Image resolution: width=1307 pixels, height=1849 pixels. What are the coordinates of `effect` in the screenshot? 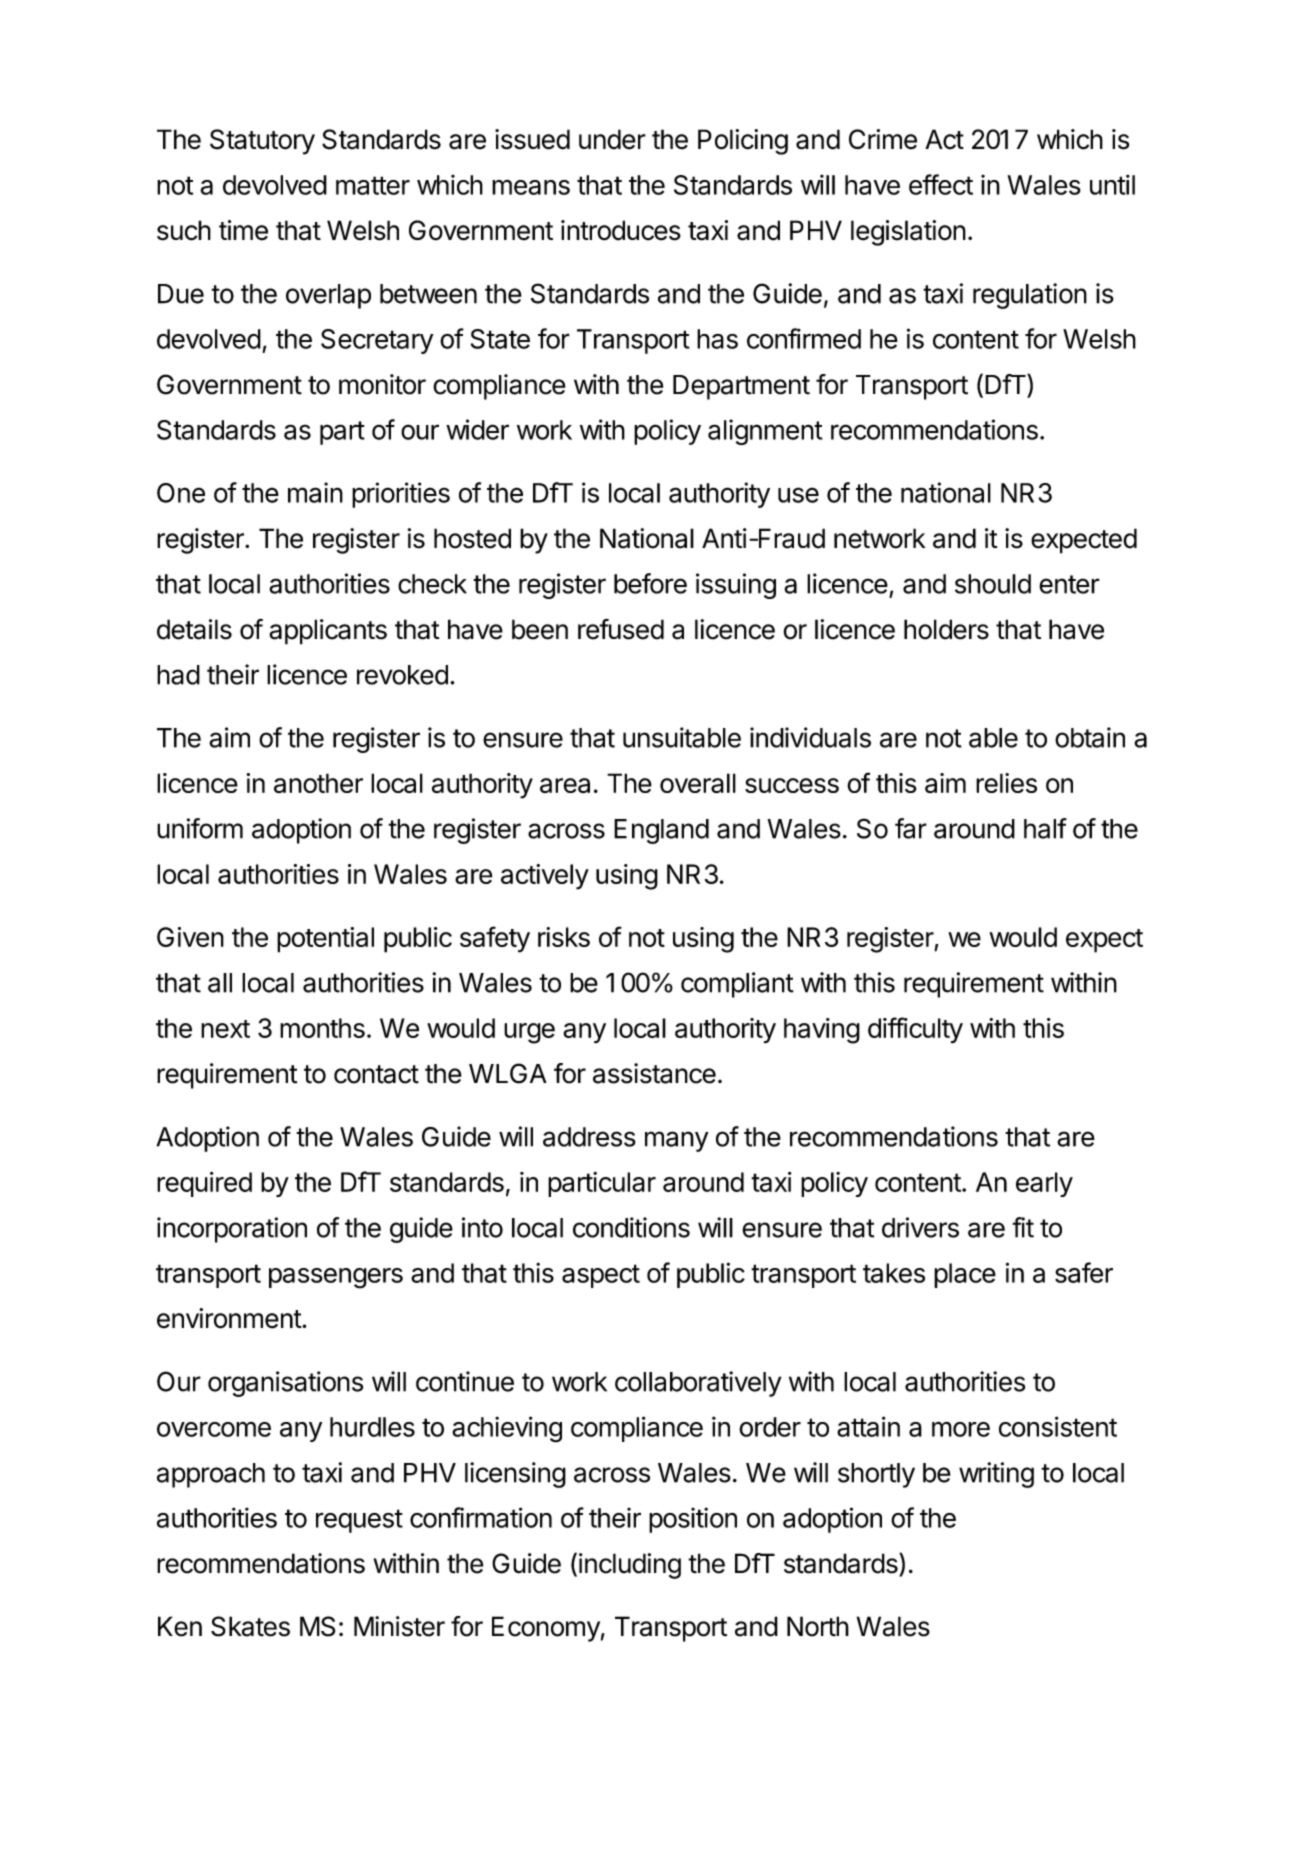 It's located at (941, 184).
